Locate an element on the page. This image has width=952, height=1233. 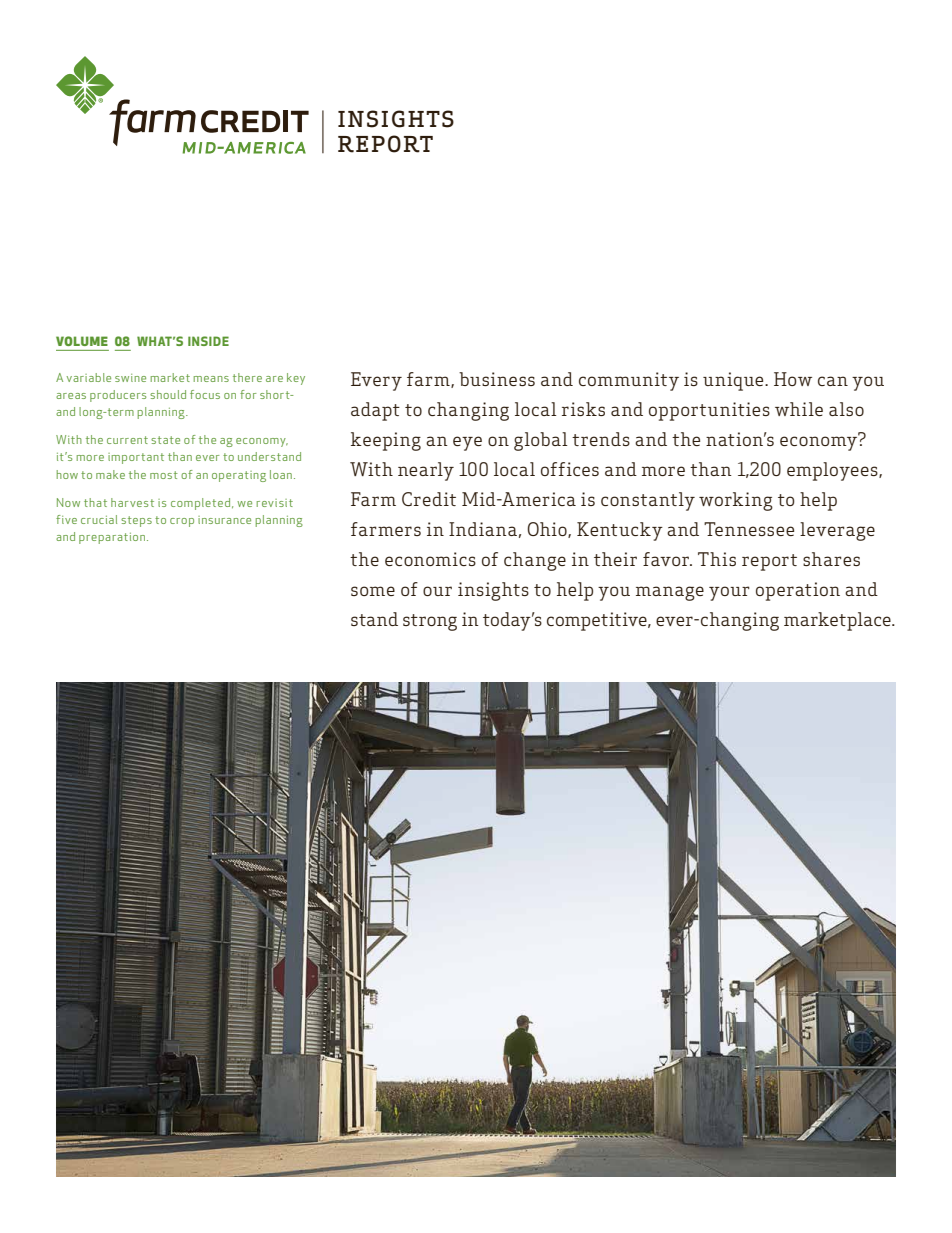
some is located at coordinates (373, 591).
